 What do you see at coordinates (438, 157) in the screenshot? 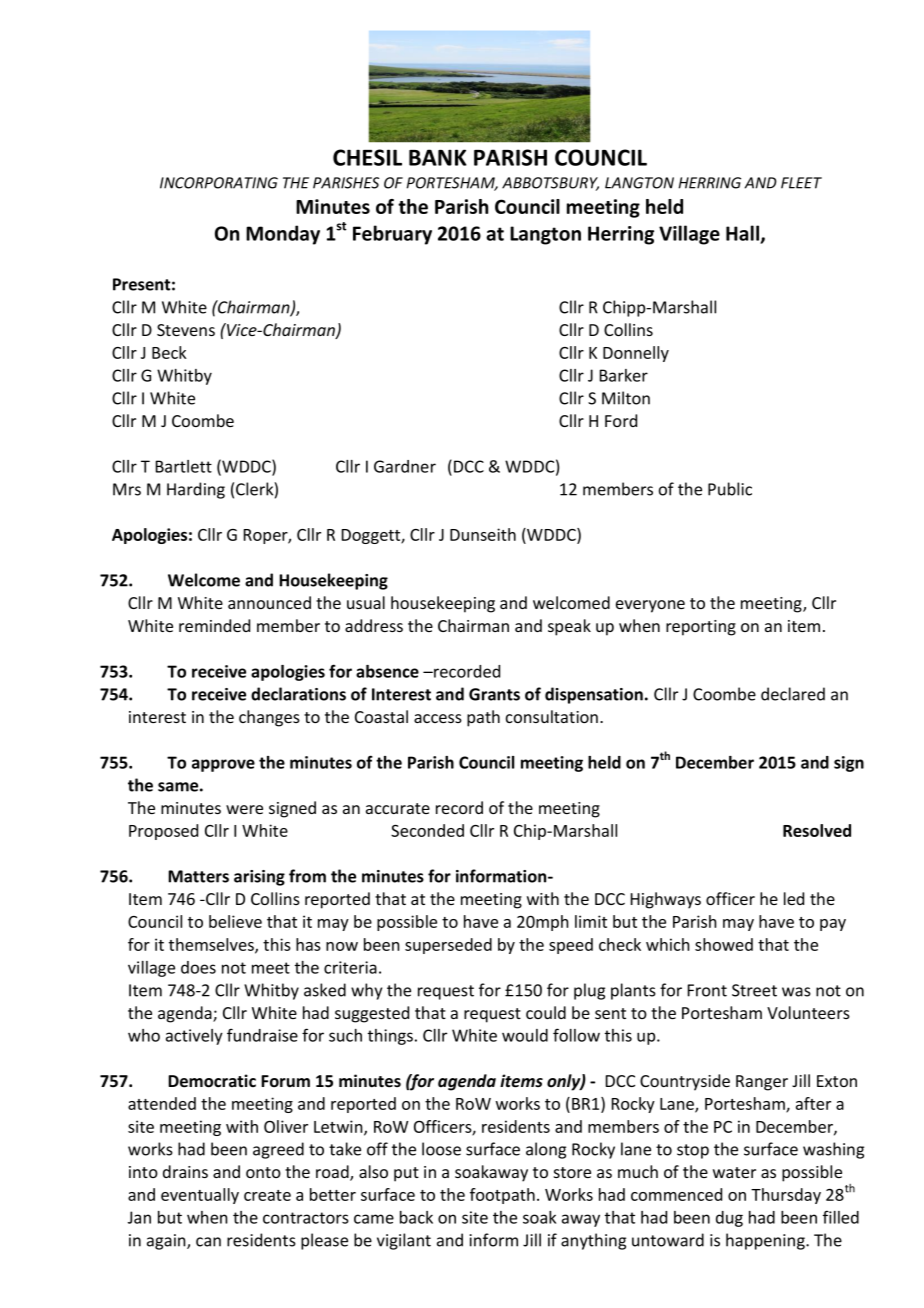
I see `BANK` at bounding box center [438, 157].
